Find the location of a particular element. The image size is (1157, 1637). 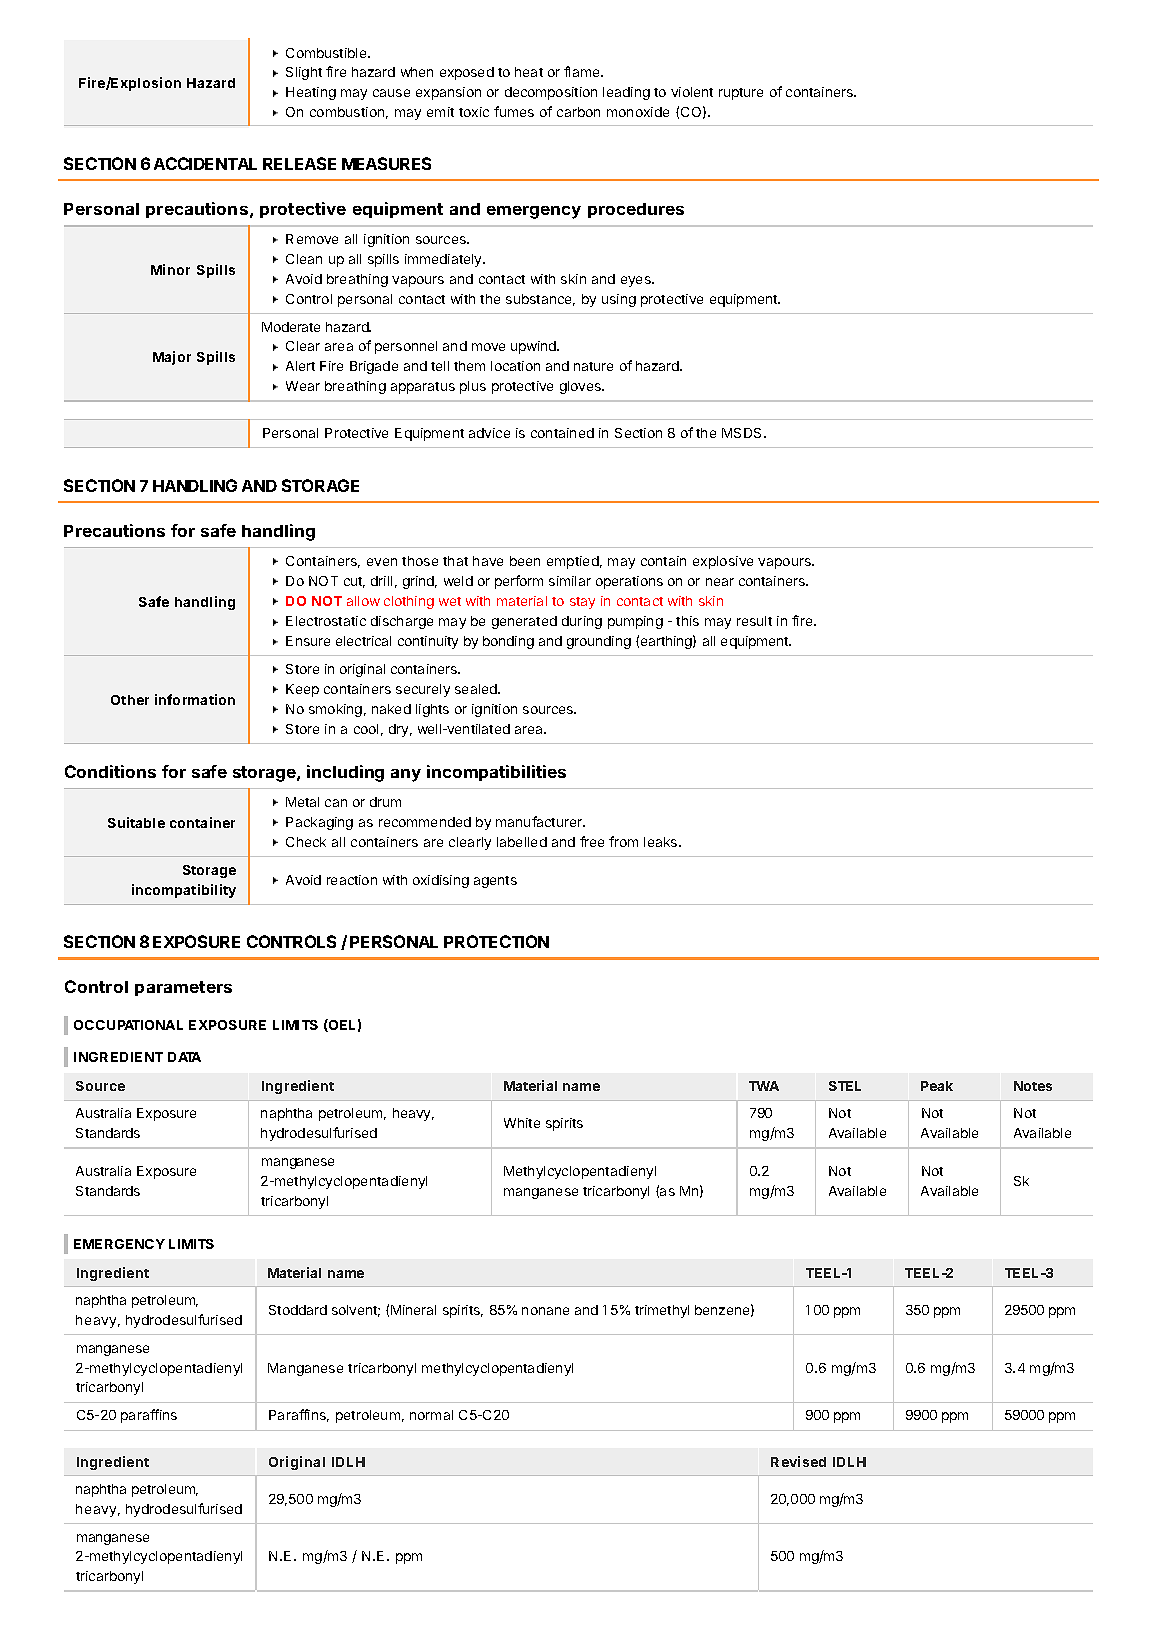

rupture is located at coordinates (741, 94).
